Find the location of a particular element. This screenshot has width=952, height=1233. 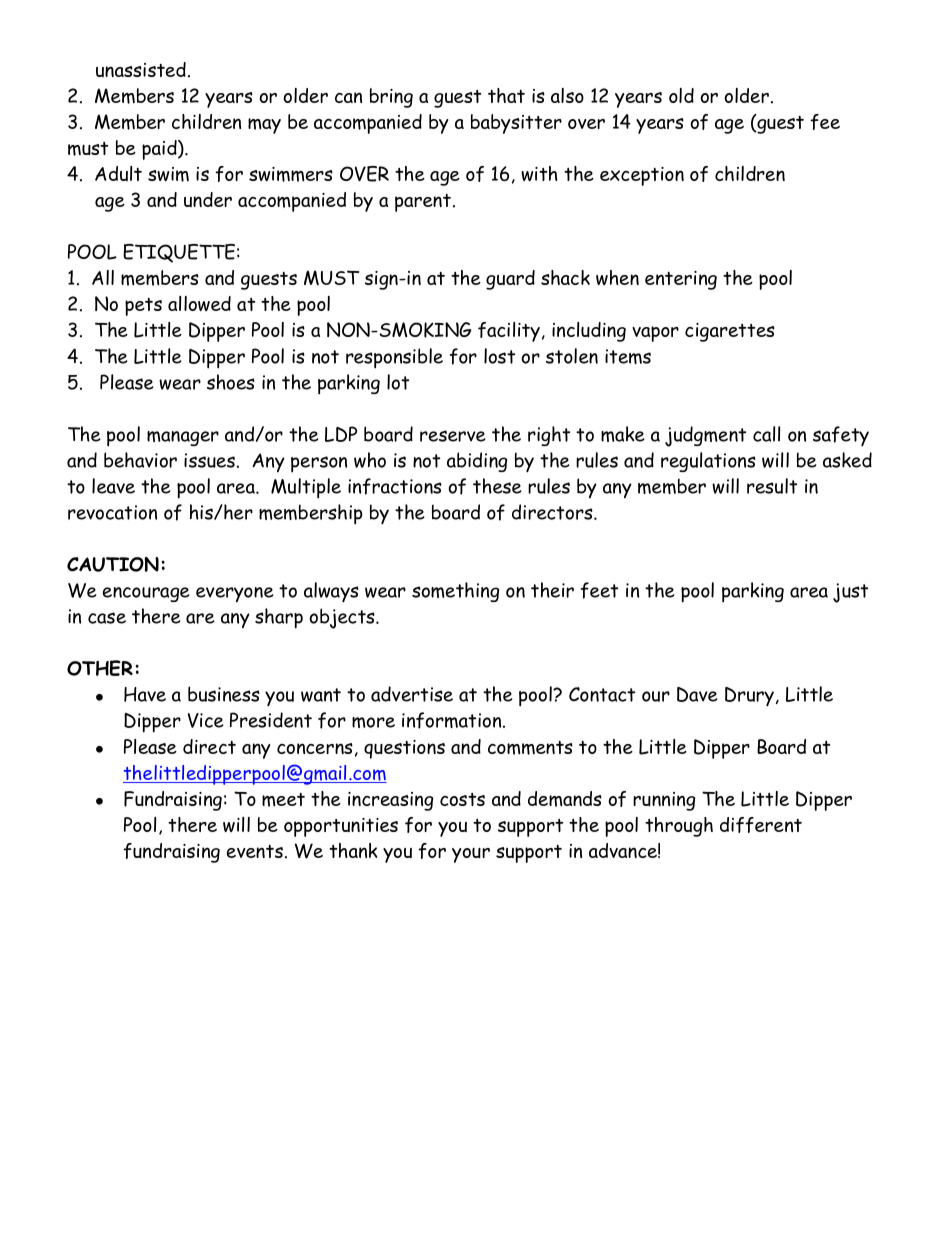

also is located at coordinates (567, 95).
